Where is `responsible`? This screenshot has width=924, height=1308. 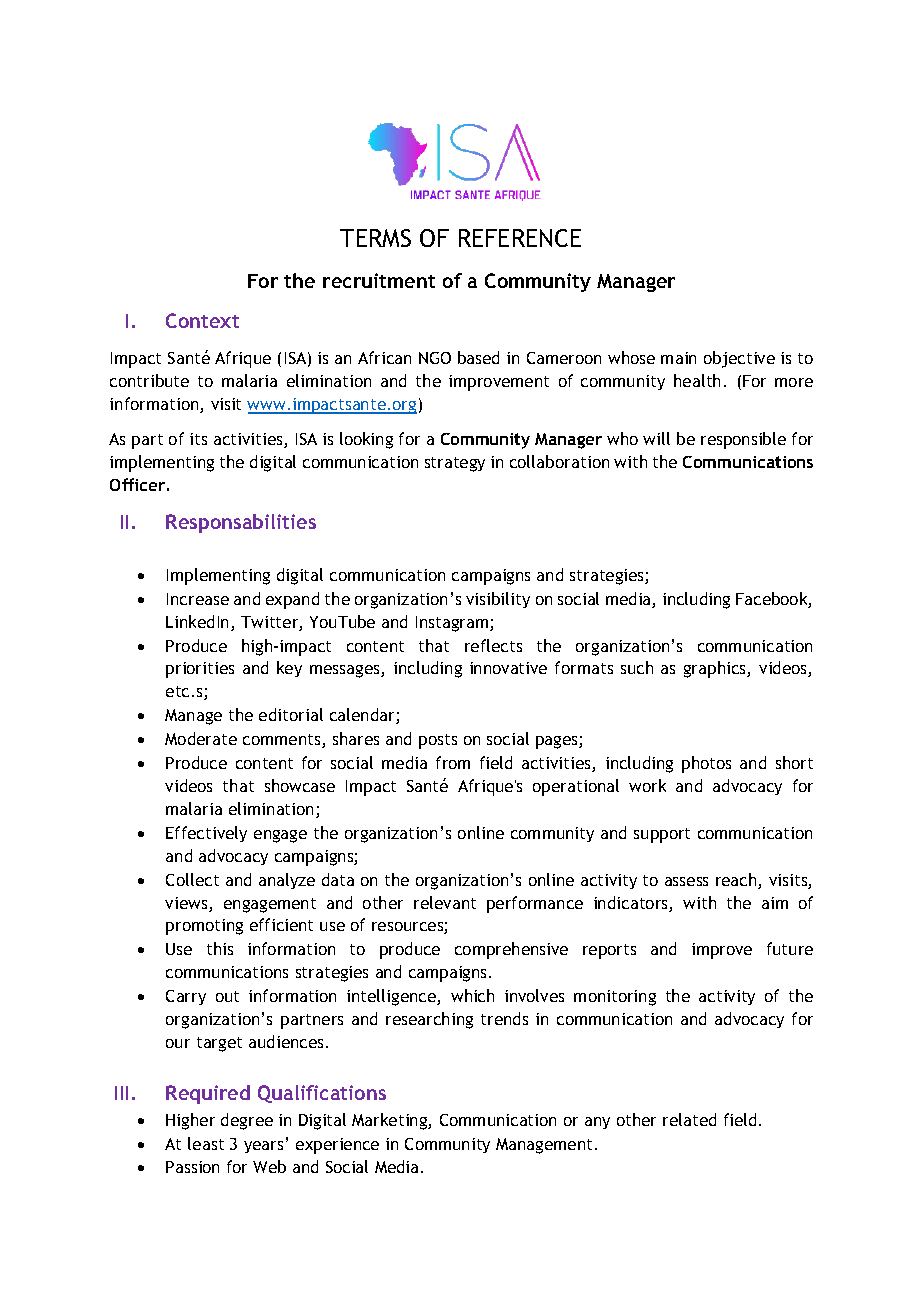 responsible is located at coordinates (743, 440).
